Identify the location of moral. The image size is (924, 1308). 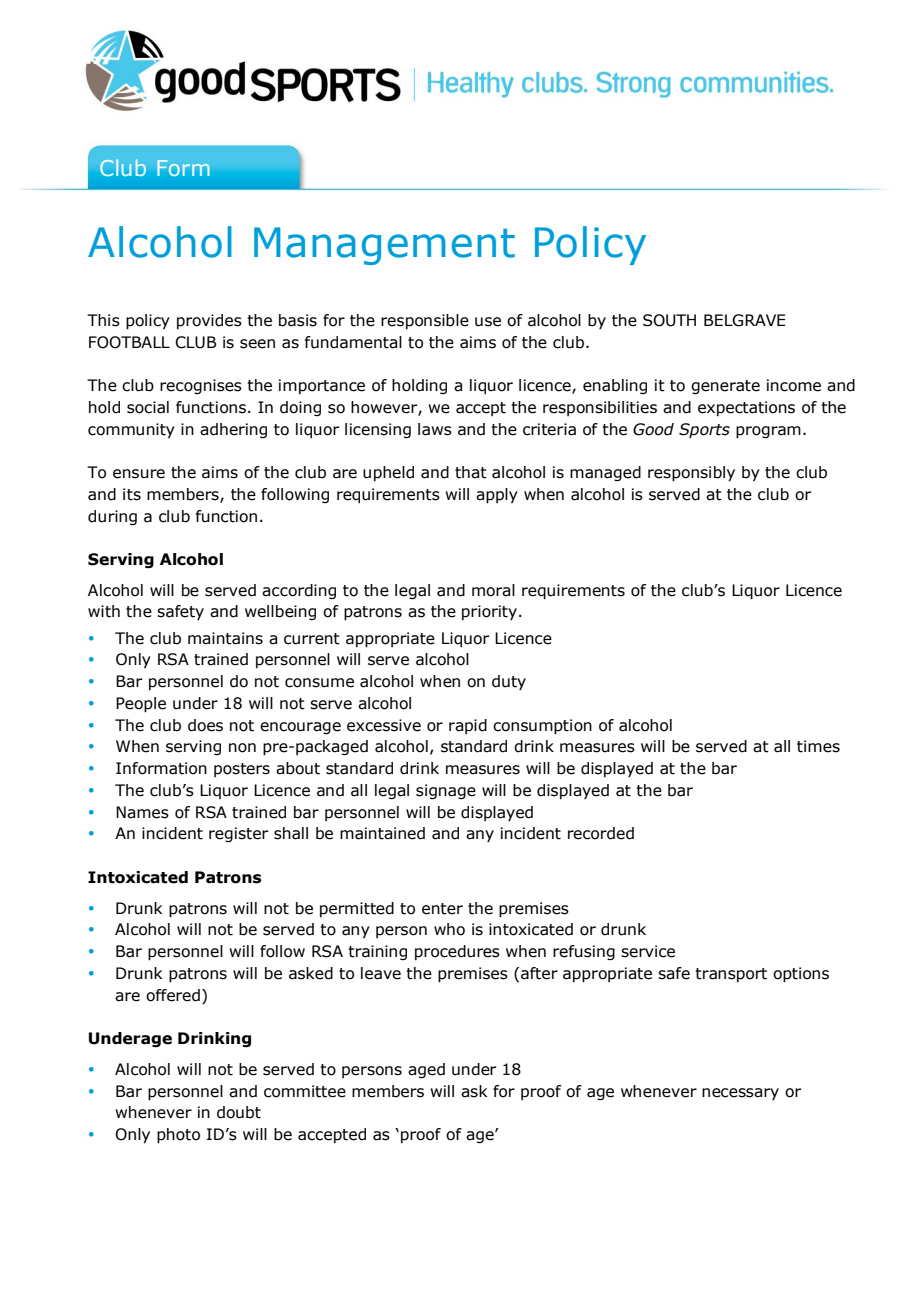
(493, 590).
